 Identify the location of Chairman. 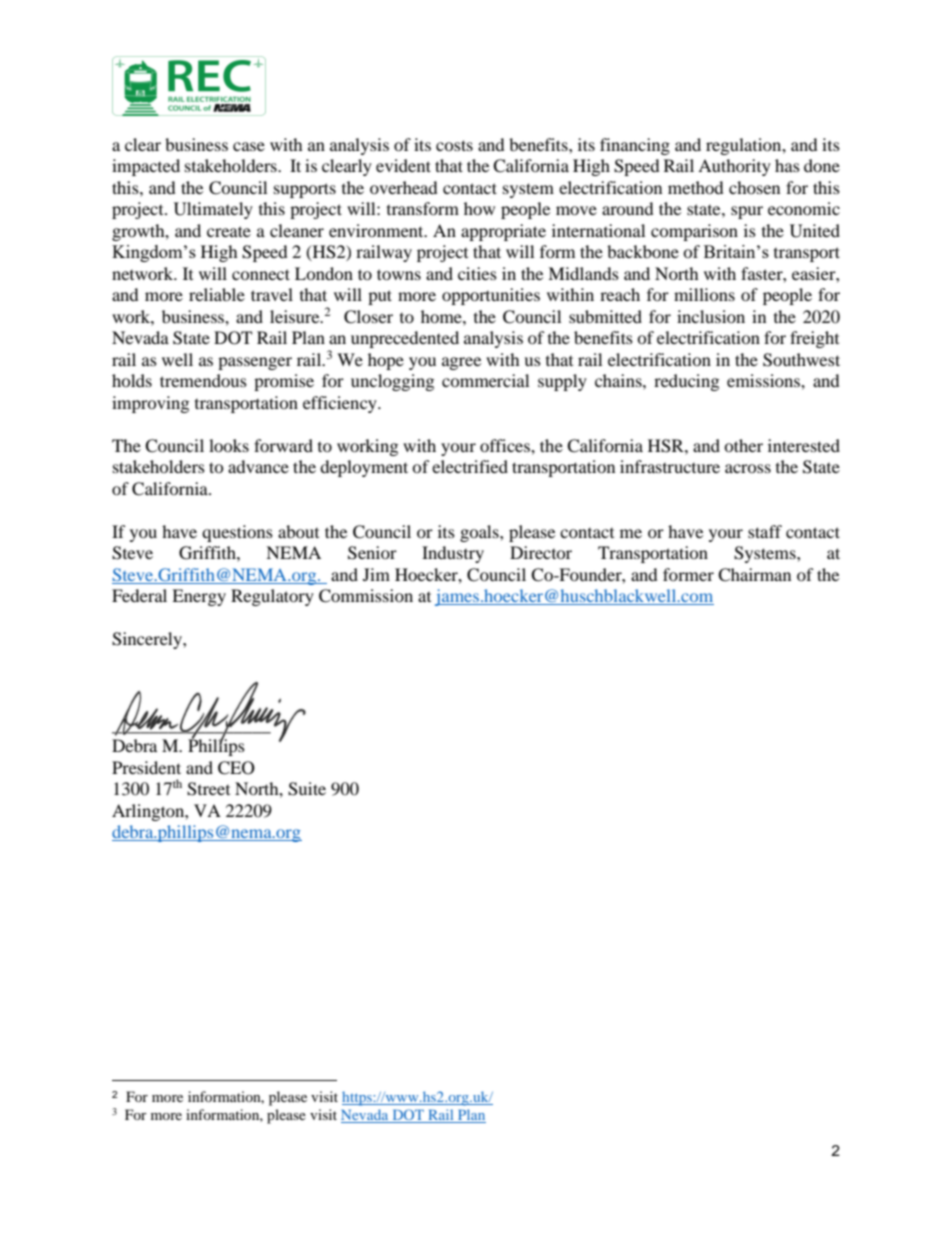
(754, 575).
